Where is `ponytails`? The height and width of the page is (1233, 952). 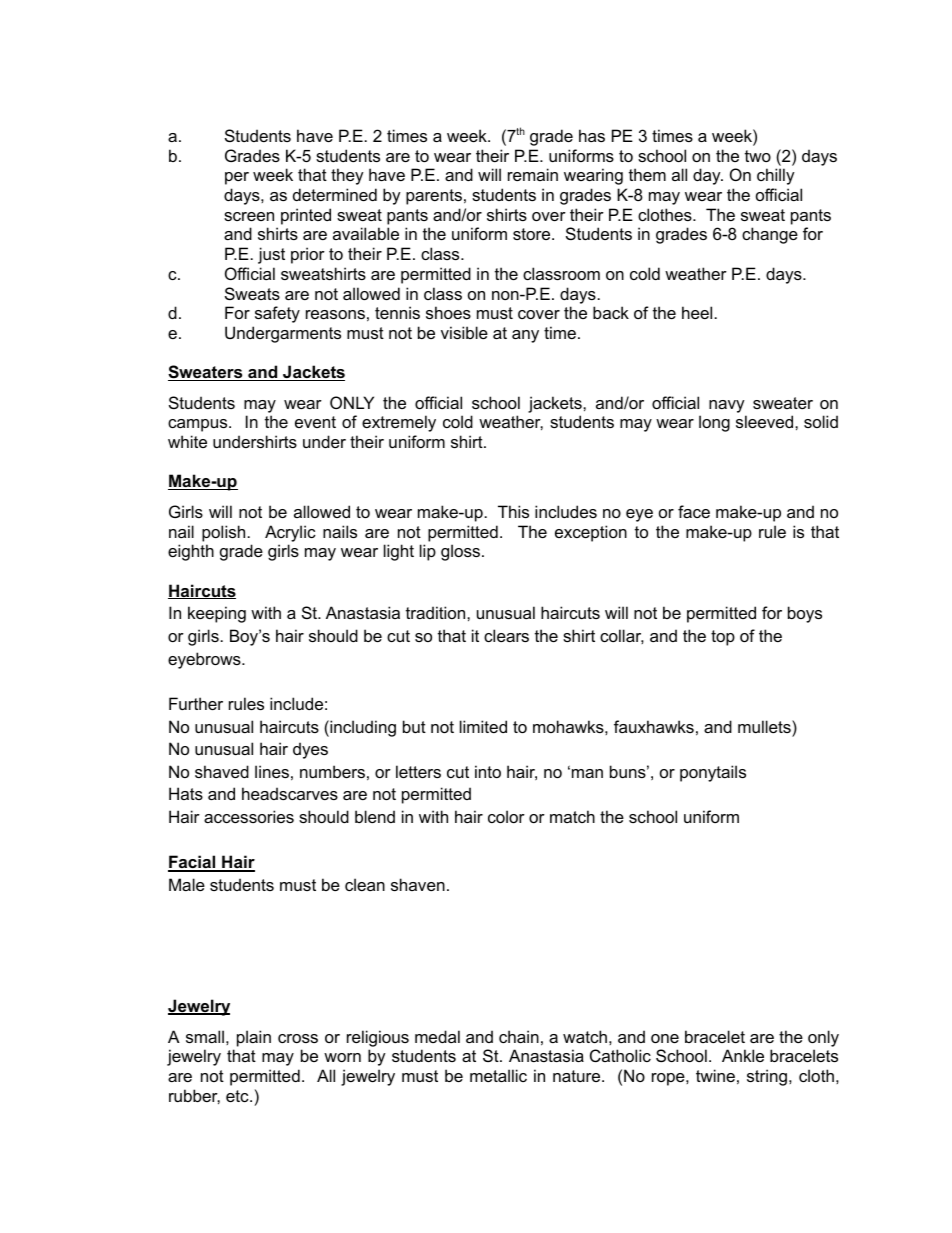 ponytails is located at coordinates (713, 773).
